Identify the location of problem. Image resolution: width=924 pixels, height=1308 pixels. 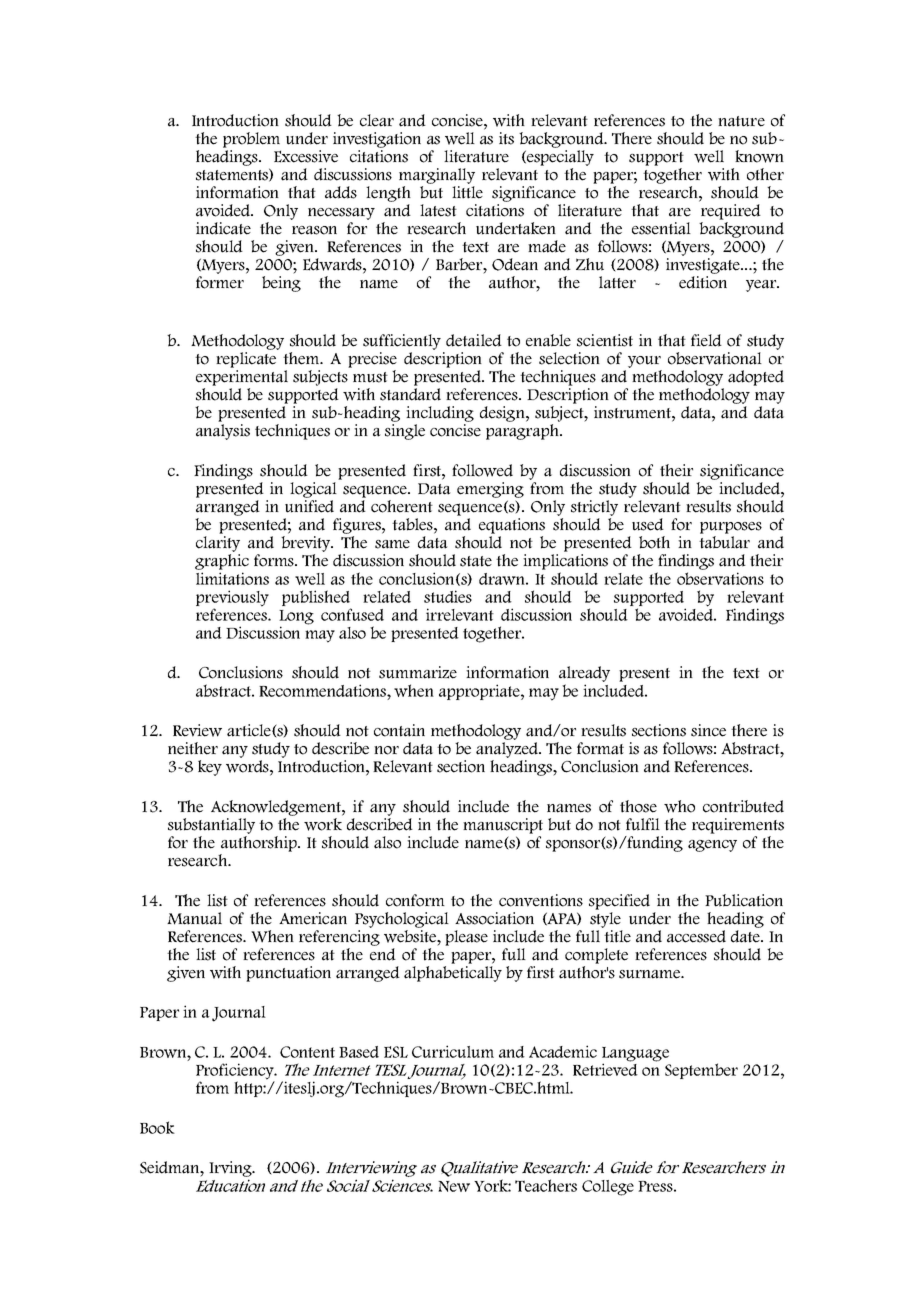
(251, 140).
